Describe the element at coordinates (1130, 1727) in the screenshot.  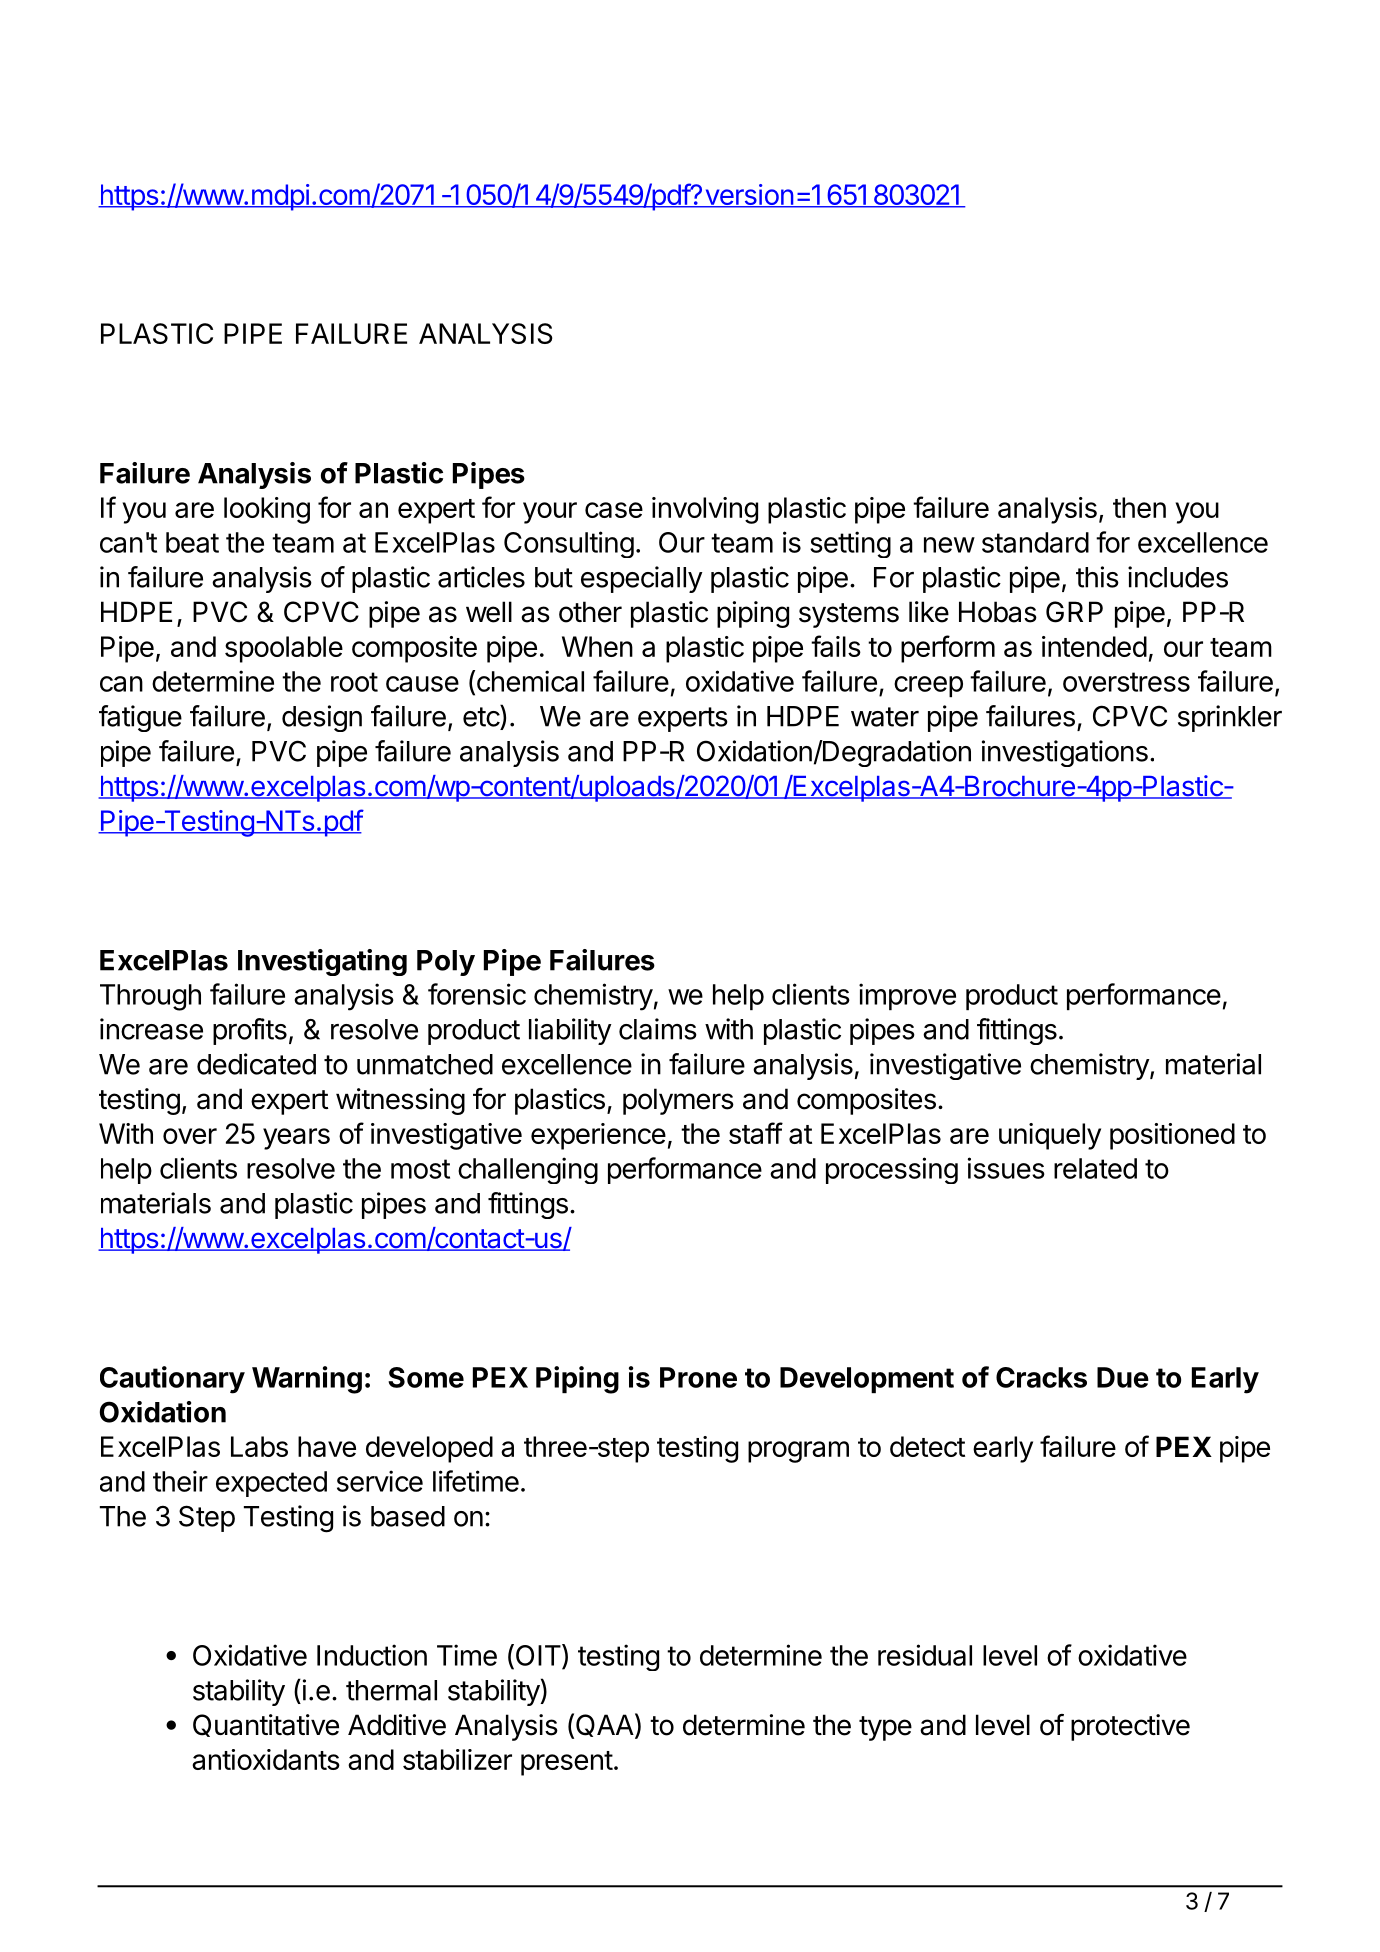
I see `protective` at that location.
